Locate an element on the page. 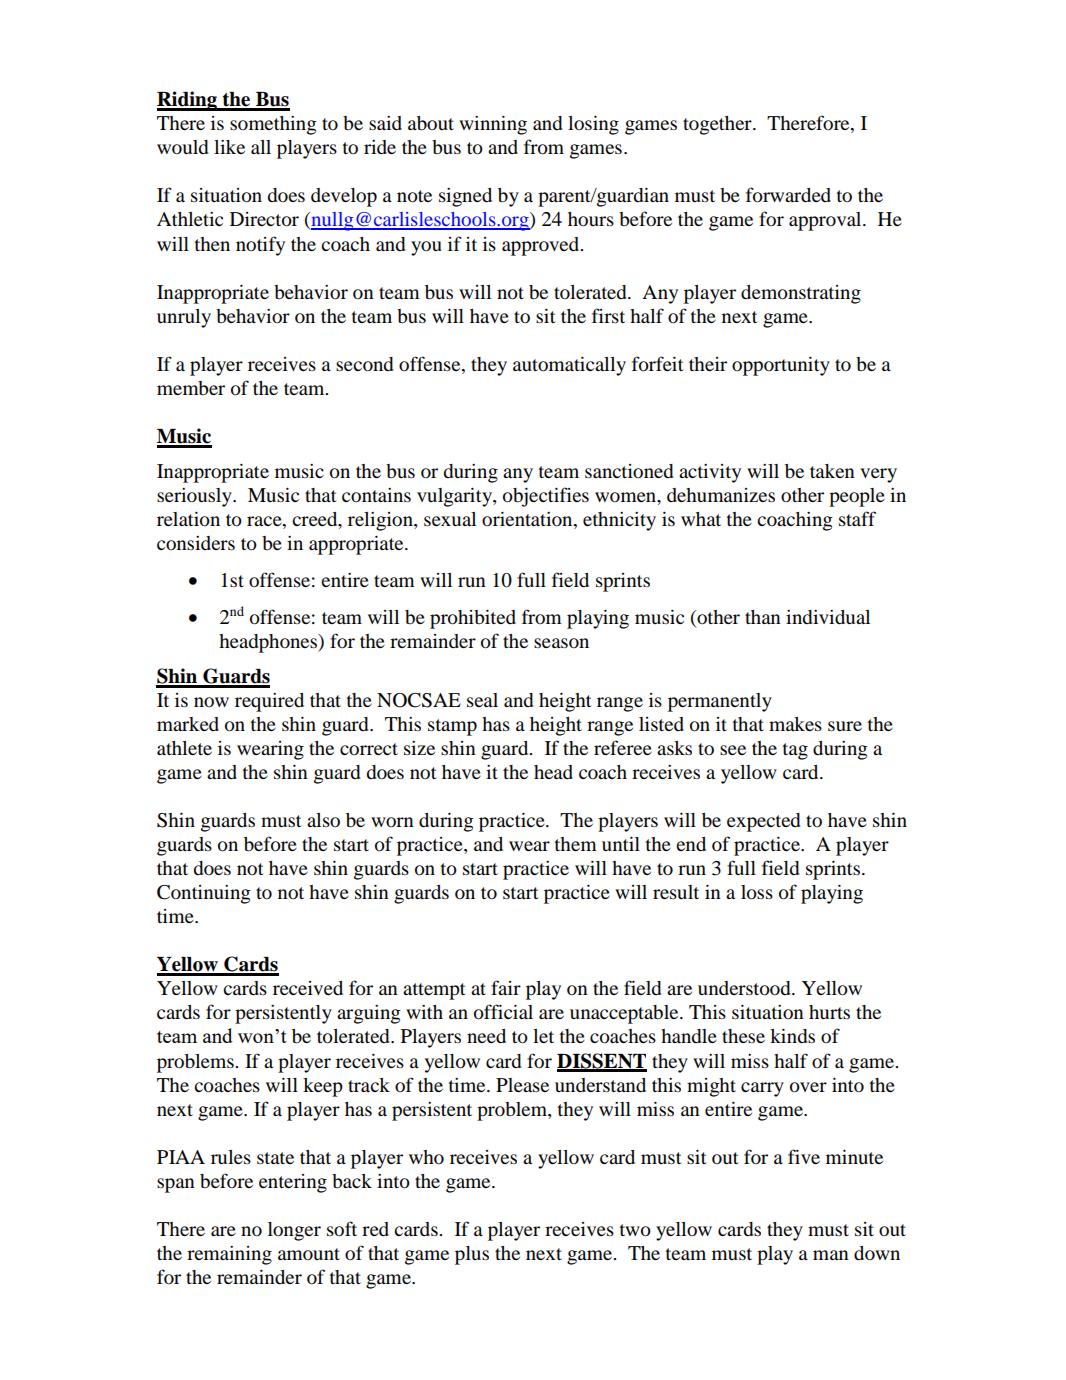  plus is located at coordinates (472, 1255).
